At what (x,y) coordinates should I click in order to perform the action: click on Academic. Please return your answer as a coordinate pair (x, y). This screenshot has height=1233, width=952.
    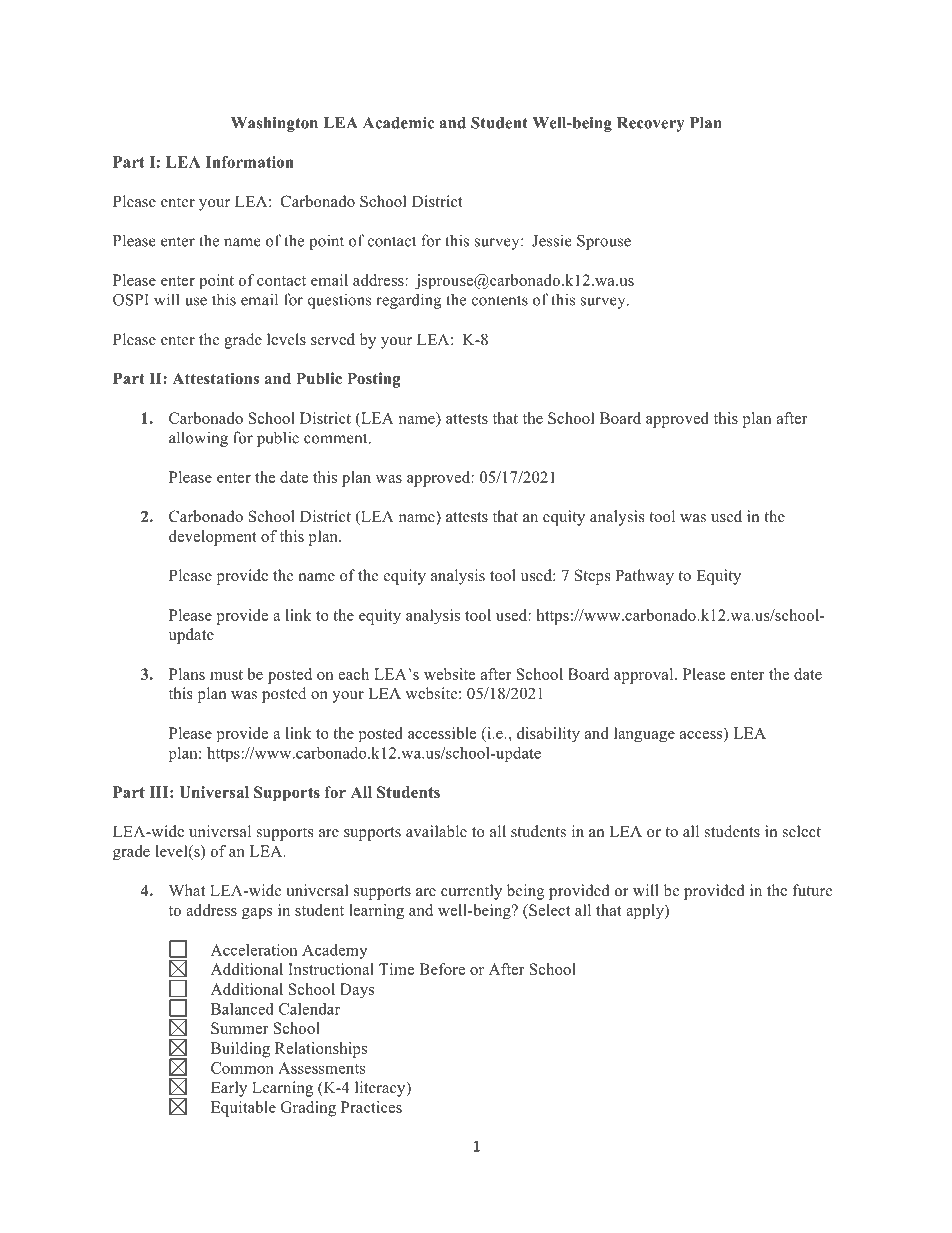
    Looking at the image, I should click on (398, 123).
